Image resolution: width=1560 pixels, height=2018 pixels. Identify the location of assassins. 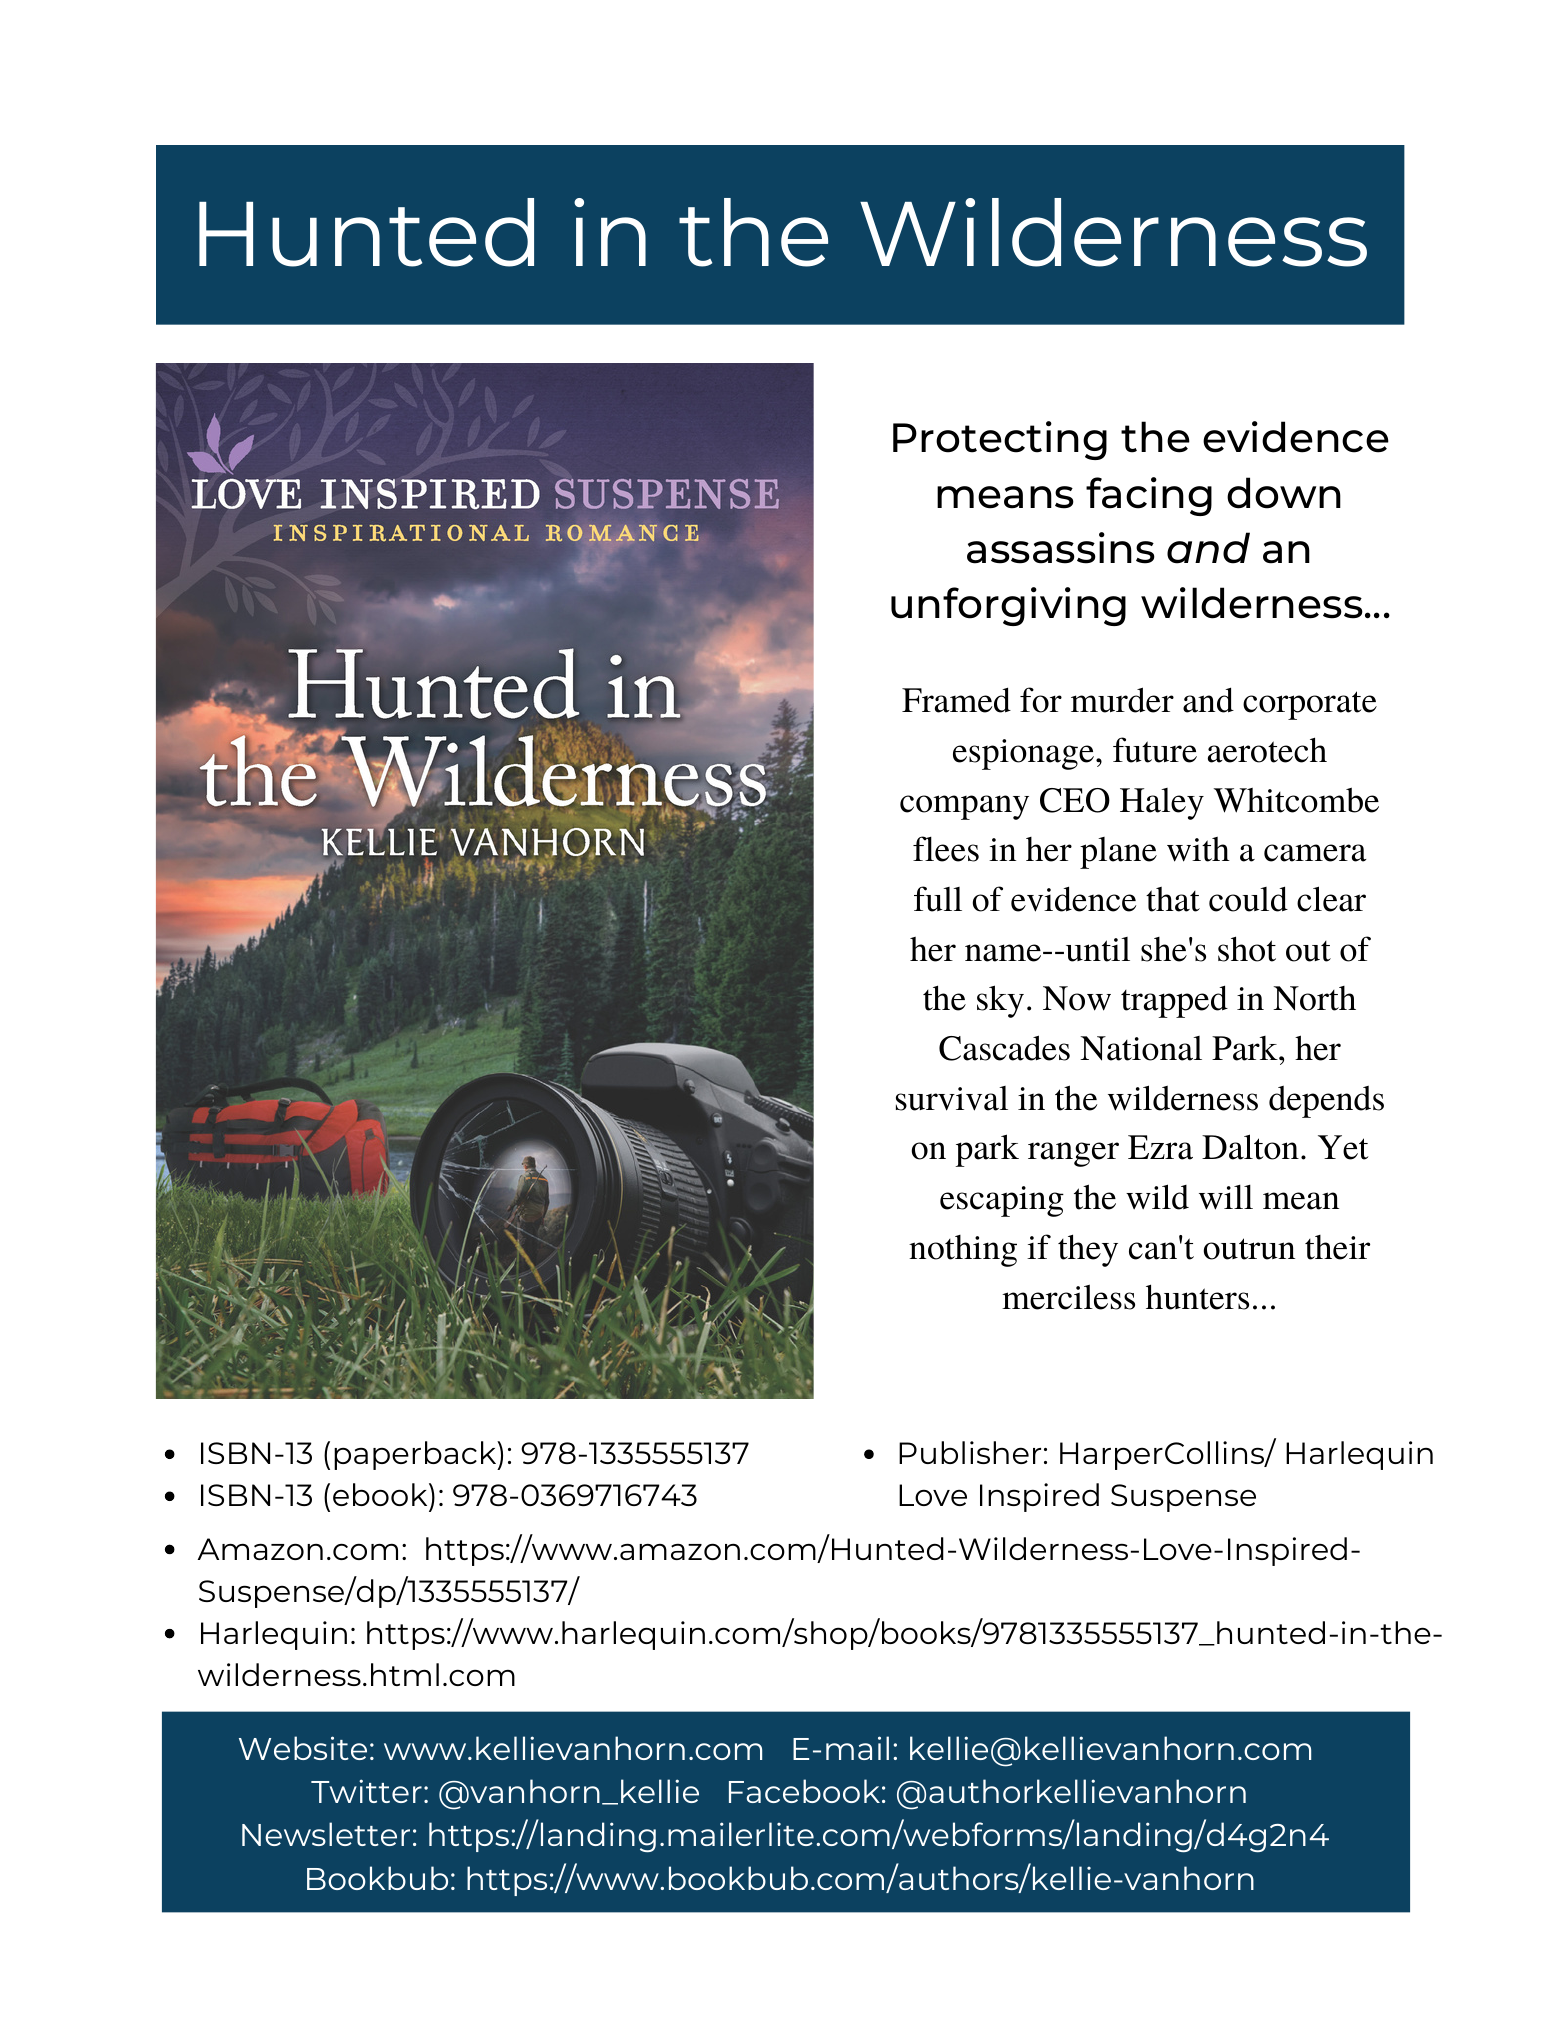
(1061, 548).
